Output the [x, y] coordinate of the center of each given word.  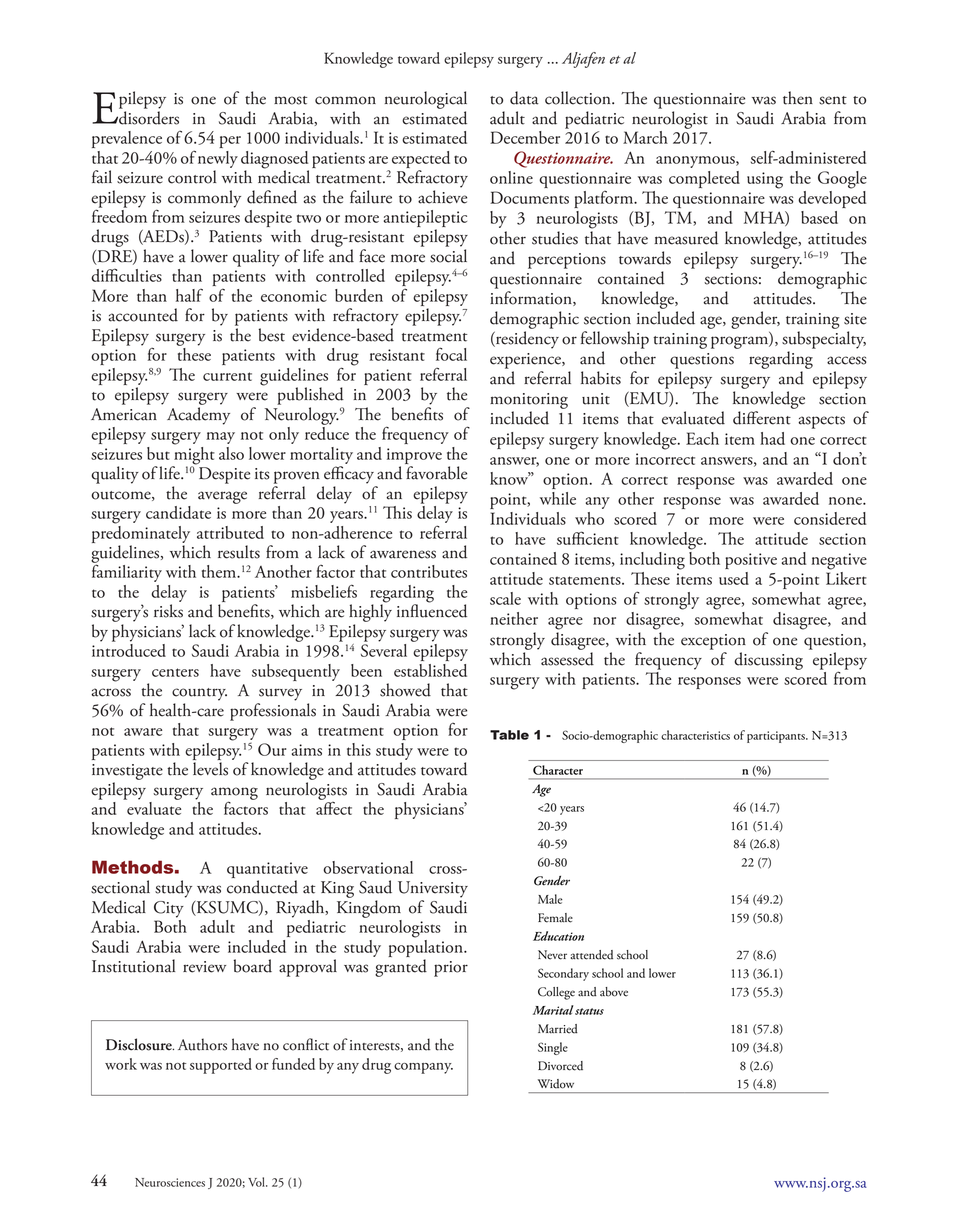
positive [751, 561]
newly [218, 159]
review [204, 967]
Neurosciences [170, 1182]
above [614, 992]
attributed [230, 532]
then [798, 98]
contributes [429, 571]
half [189, 295]
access [847, 360]
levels [210, 769]
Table [509, 735]
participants [777, 737]
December [525, 137]
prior [451, 969]
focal [451, 354]
